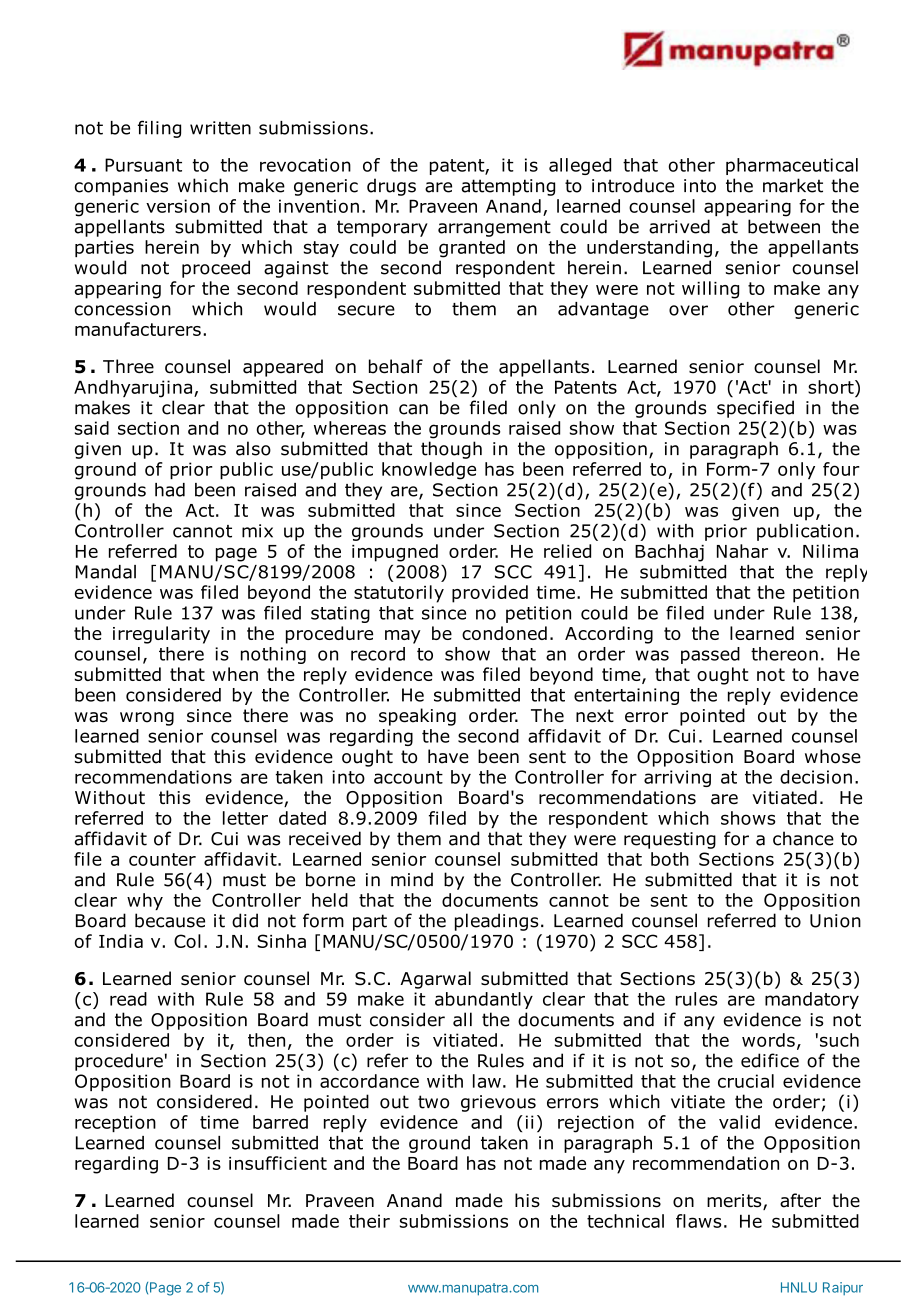 This document has width=924, height=1308. What do you see at coordinates (803, 838) in the document?
I see `chance` at bounding box center [803, 838].
